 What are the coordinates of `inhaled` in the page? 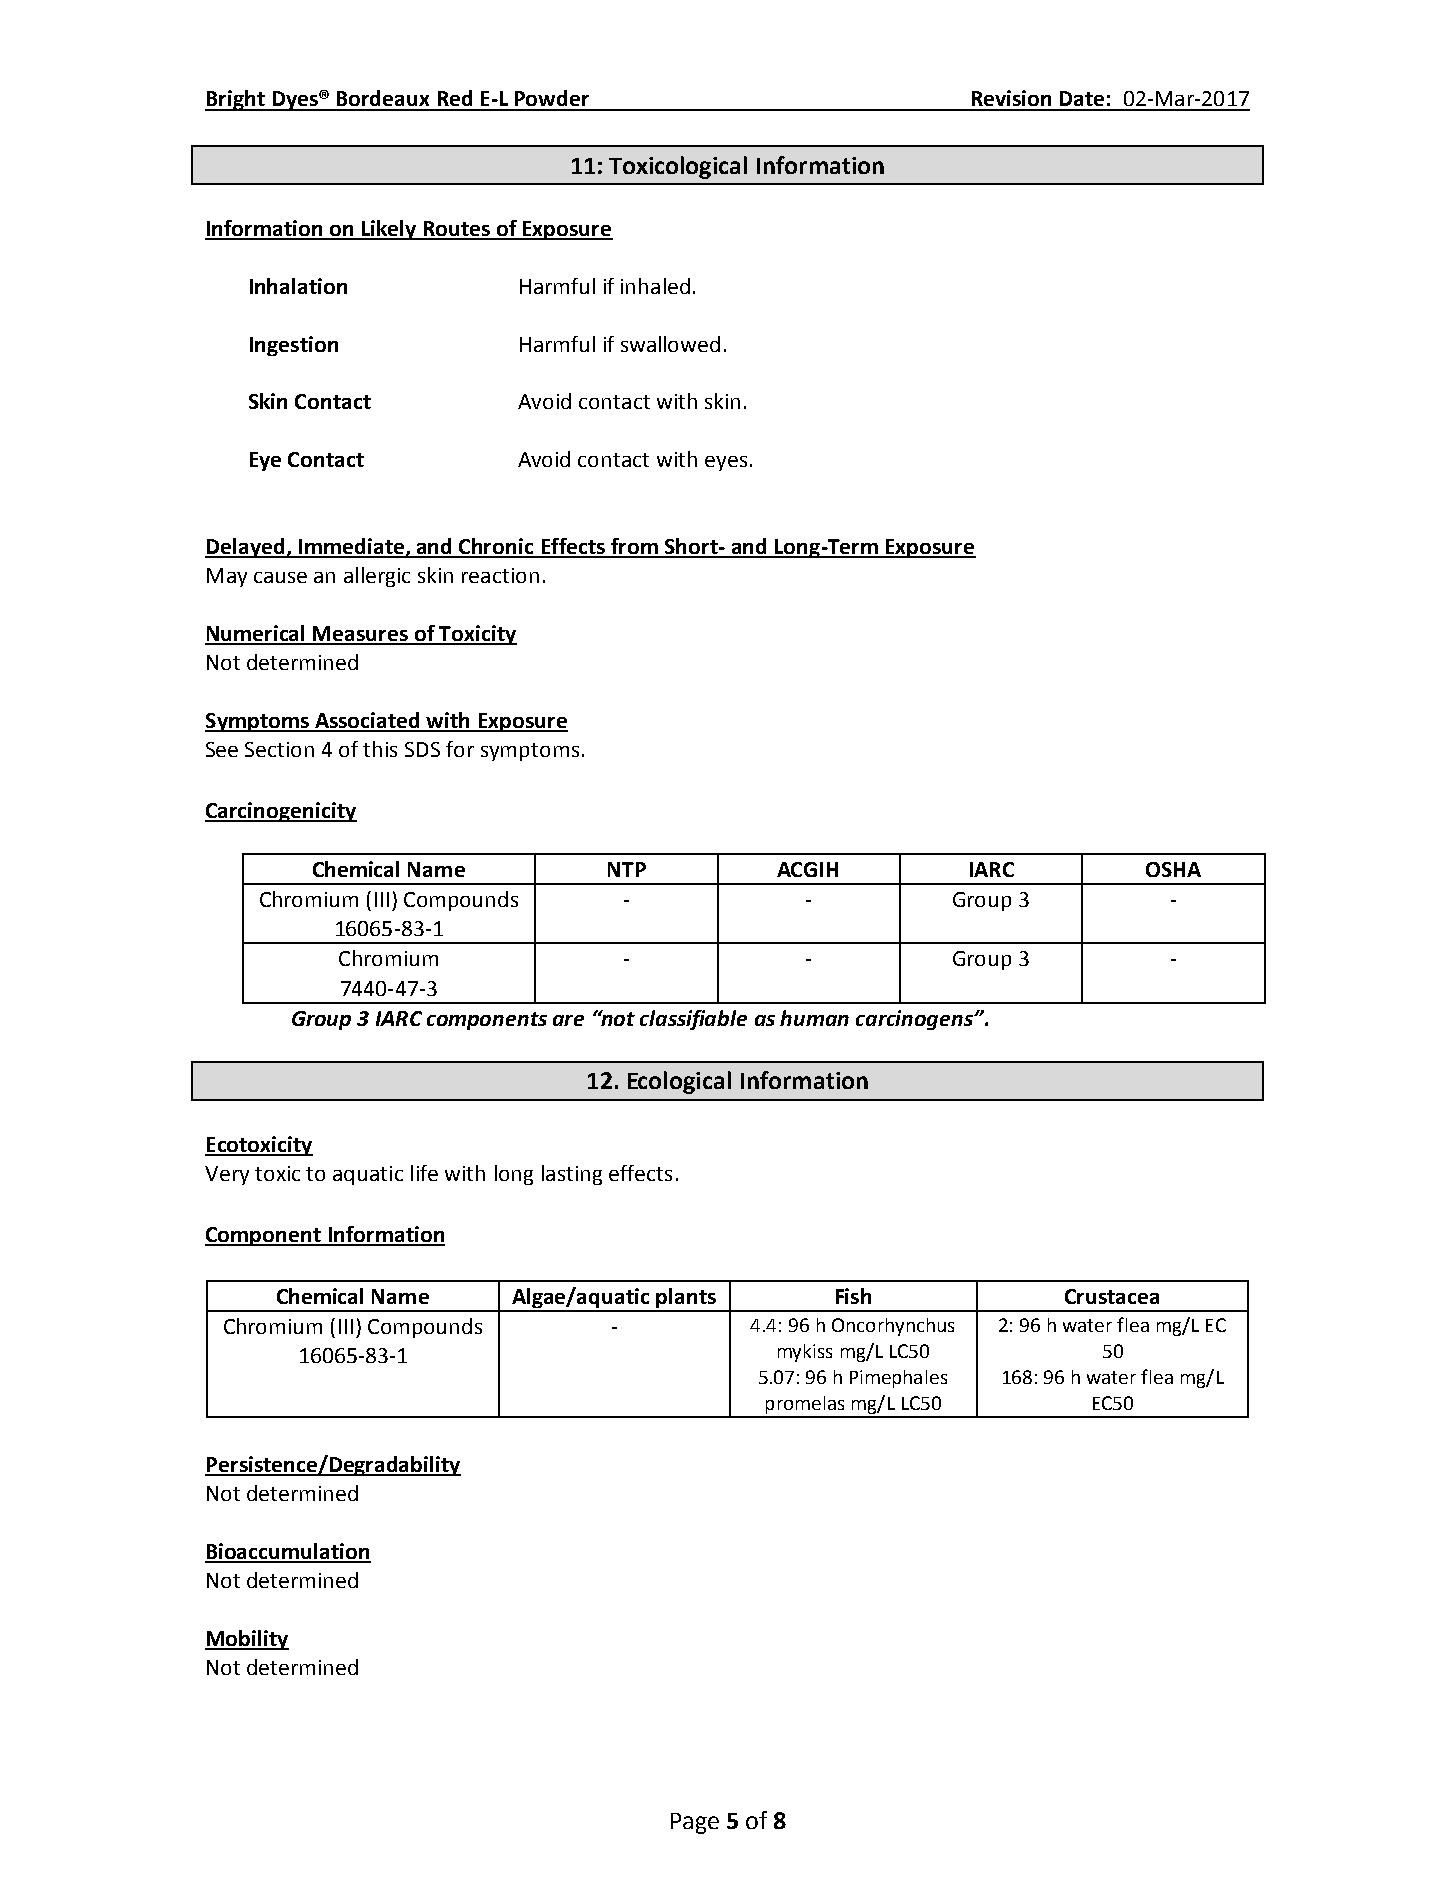 It's located at (655, 286).
